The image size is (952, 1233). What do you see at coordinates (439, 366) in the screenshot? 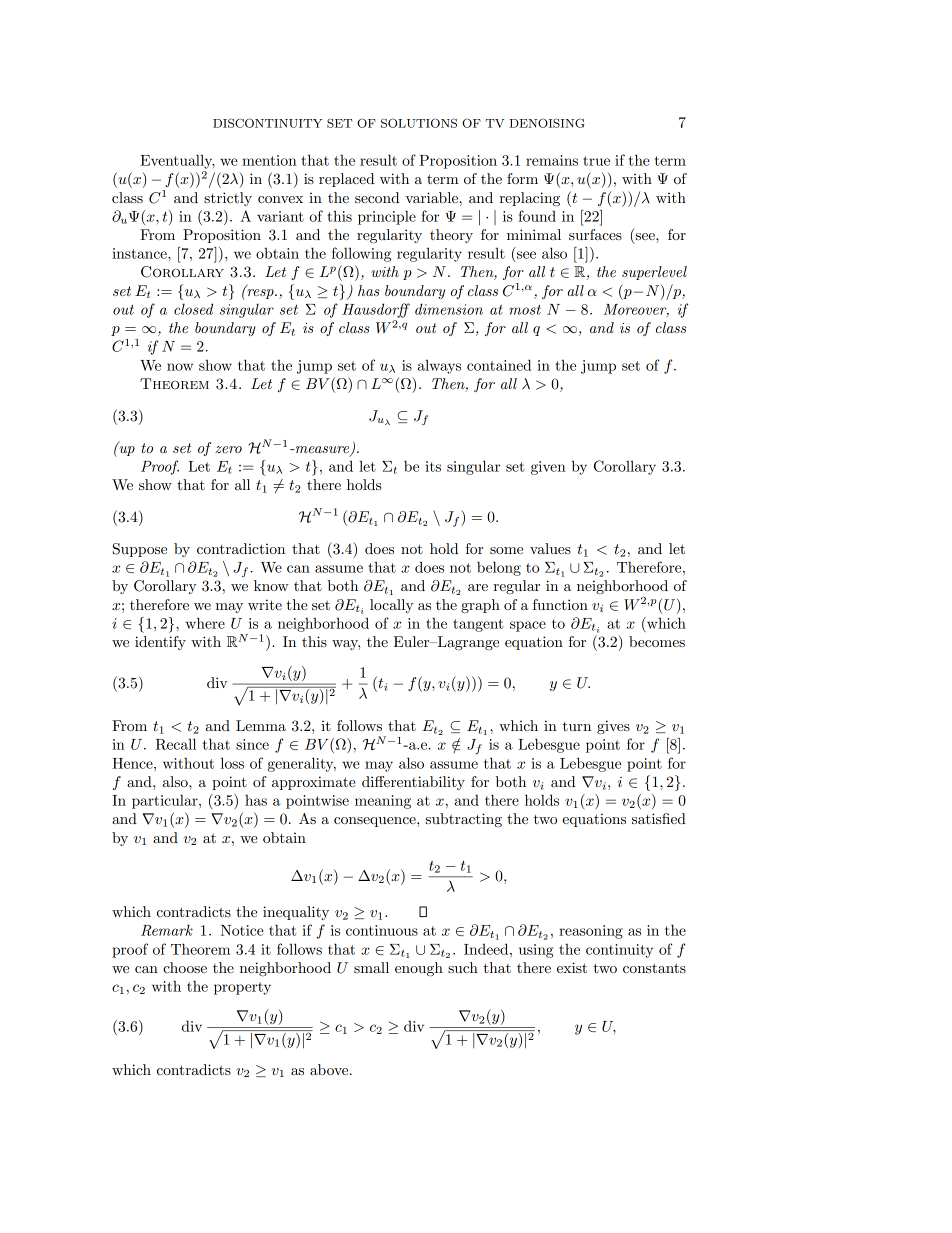
I see `always` at bounding box center [439, 366].
